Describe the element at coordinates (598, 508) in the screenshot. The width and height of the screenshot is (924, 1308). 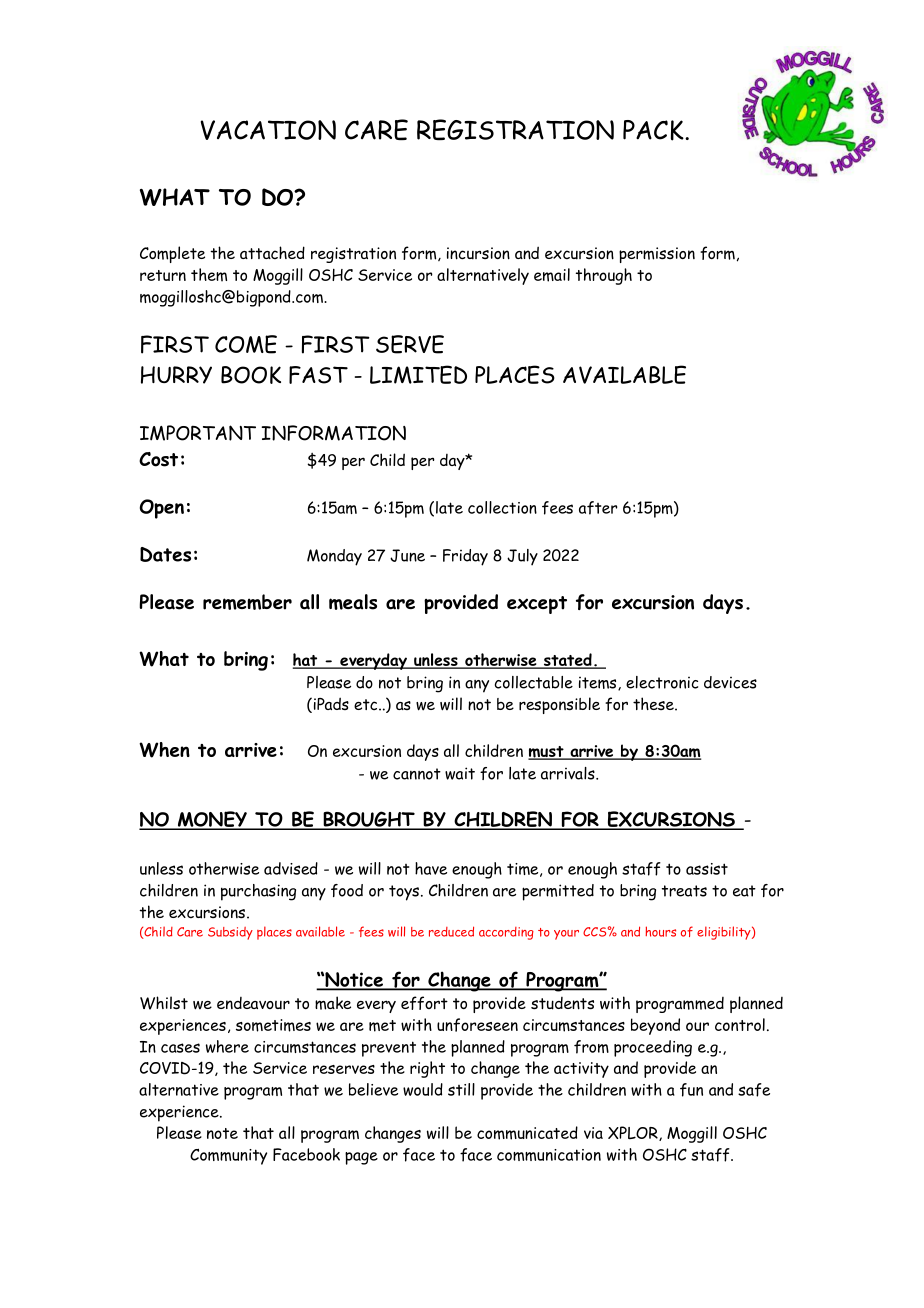
I see `after` at that location.
